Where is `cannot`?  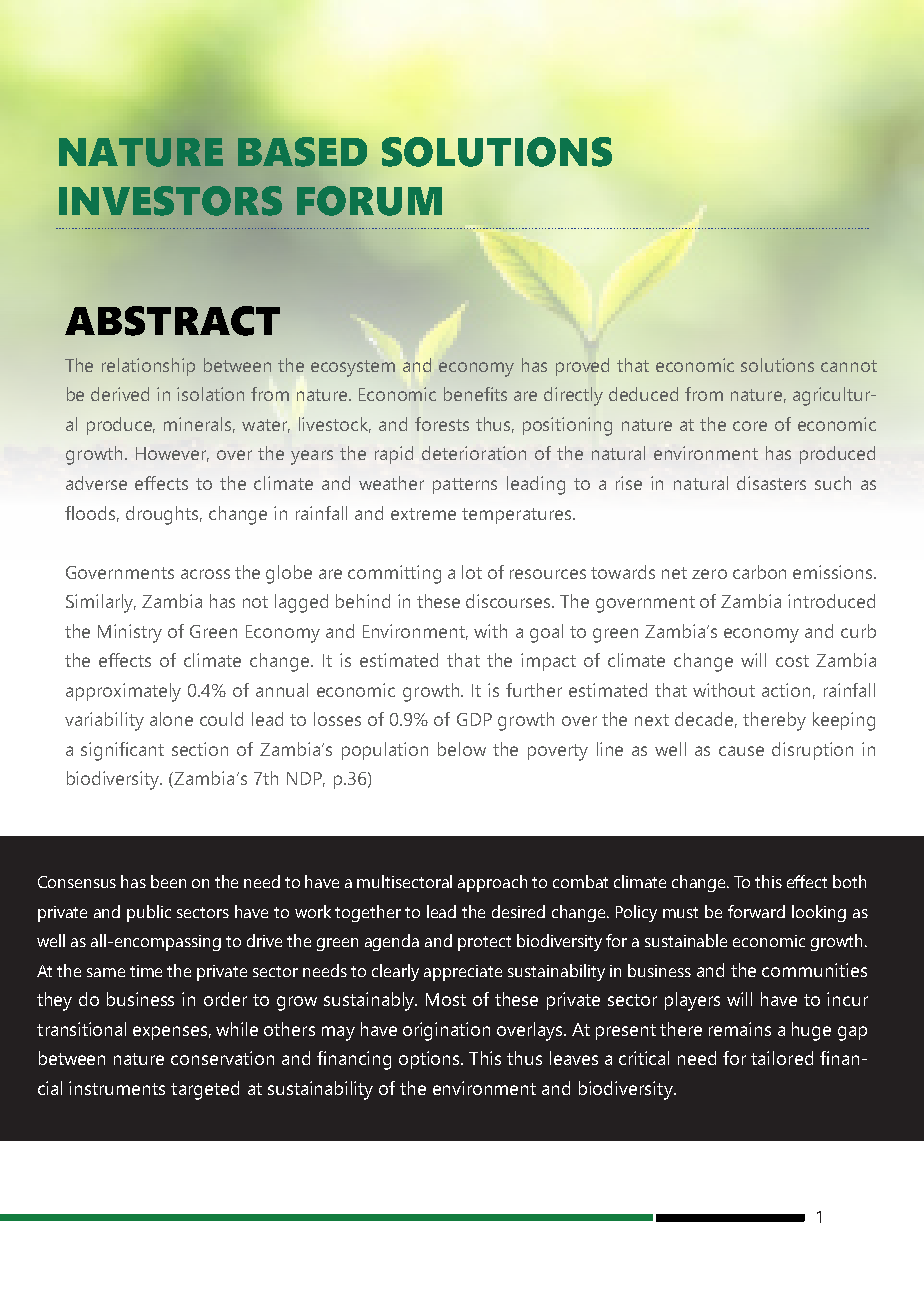 cannot is located at coordinates (849, 366).
